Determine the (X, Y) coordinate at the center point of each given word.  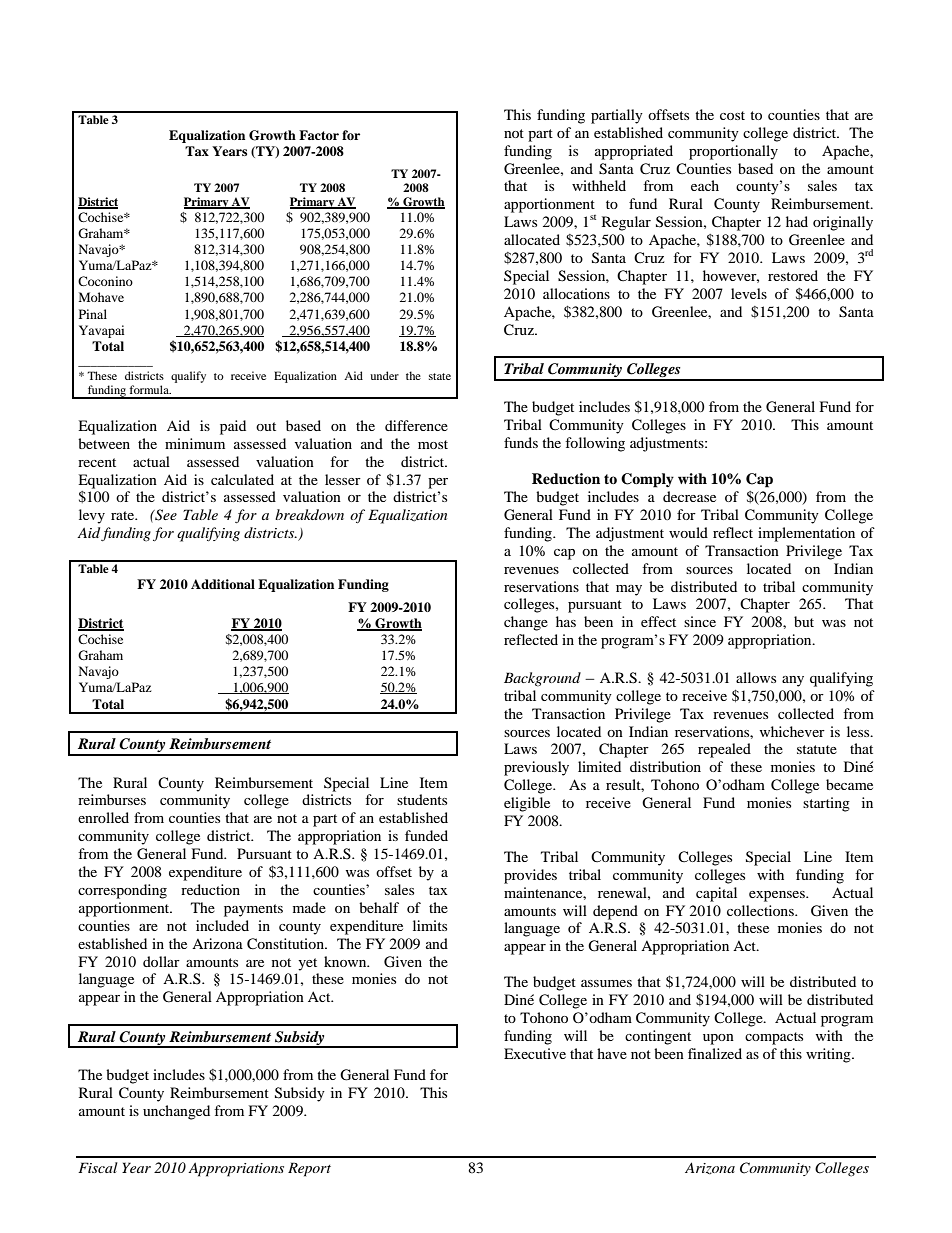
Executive (535, 1053)
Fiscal (98, 1167)
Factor (319, 135)
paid (233, 427)
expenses (778, 896)
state (440, 376)
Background (542, 679)
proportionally (733, 152)
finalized (715, 1053)
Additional (223, 584)
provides (530, 876)
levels (749, 293)
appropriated (634, 152)
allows (756, 677)
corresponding (122, 891)
